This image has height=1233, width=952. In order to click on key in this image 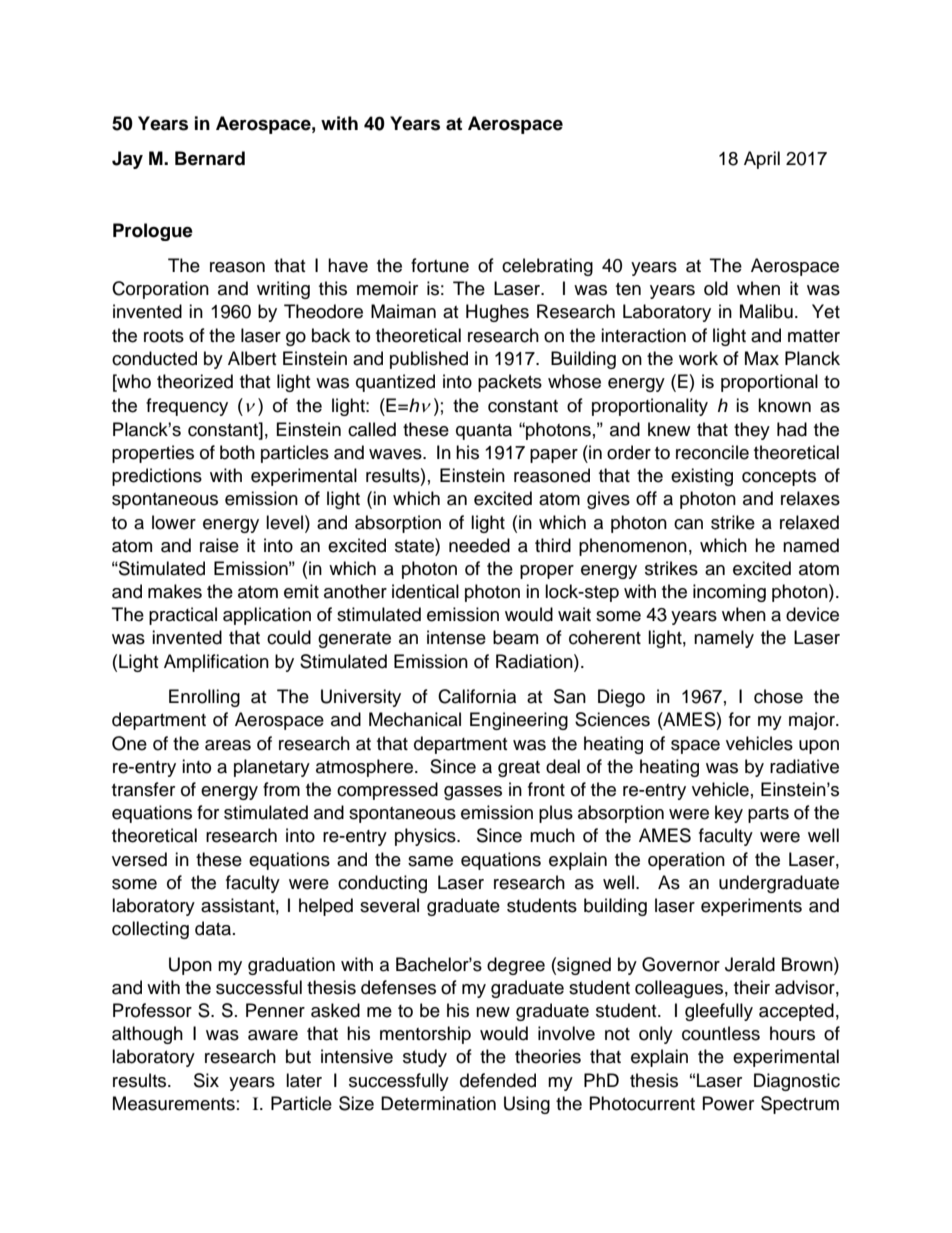, I will do `click(729, 814)`.
